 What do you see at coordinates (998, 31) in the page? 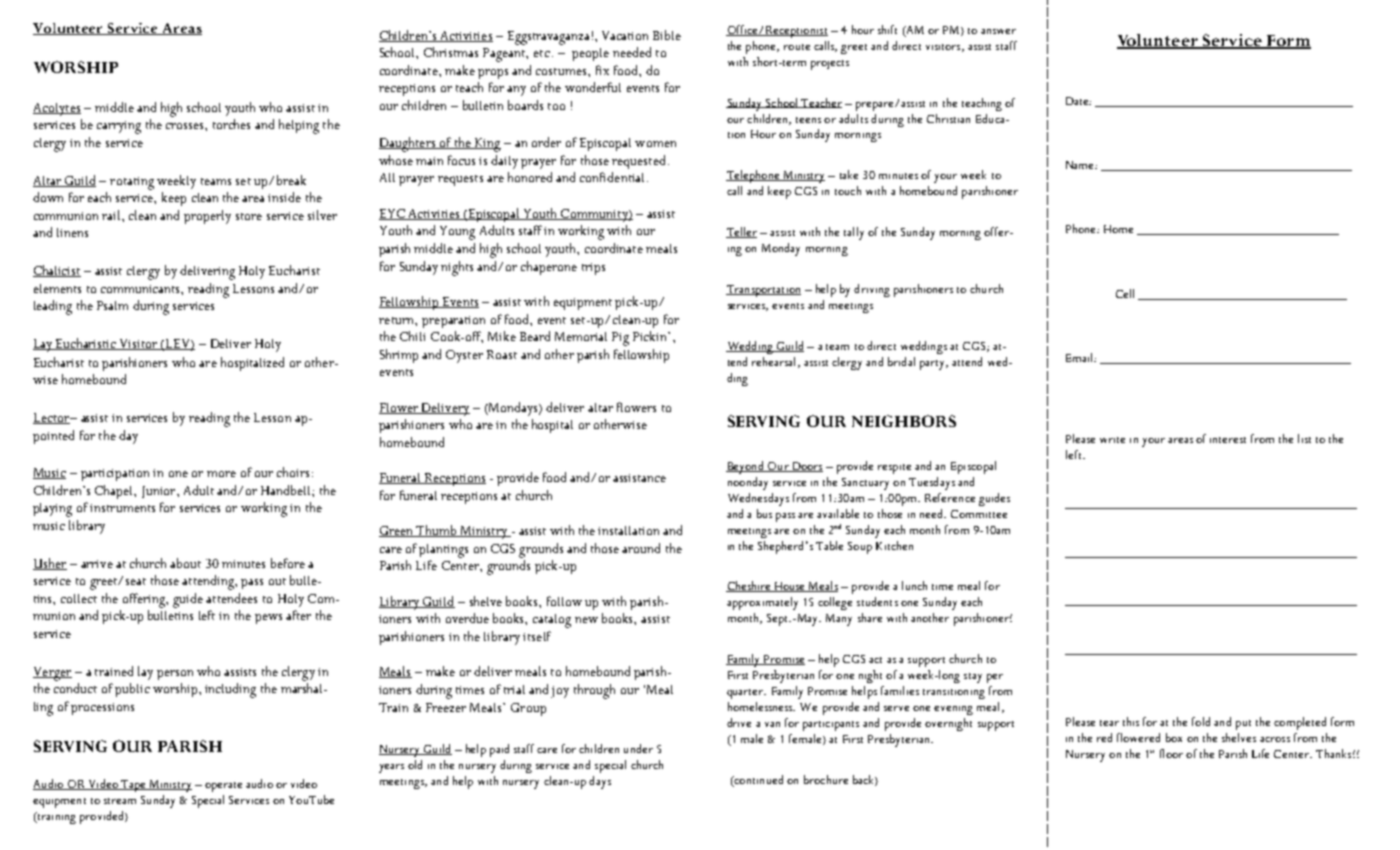
I see `answer` at bounding box center [998, 31].
